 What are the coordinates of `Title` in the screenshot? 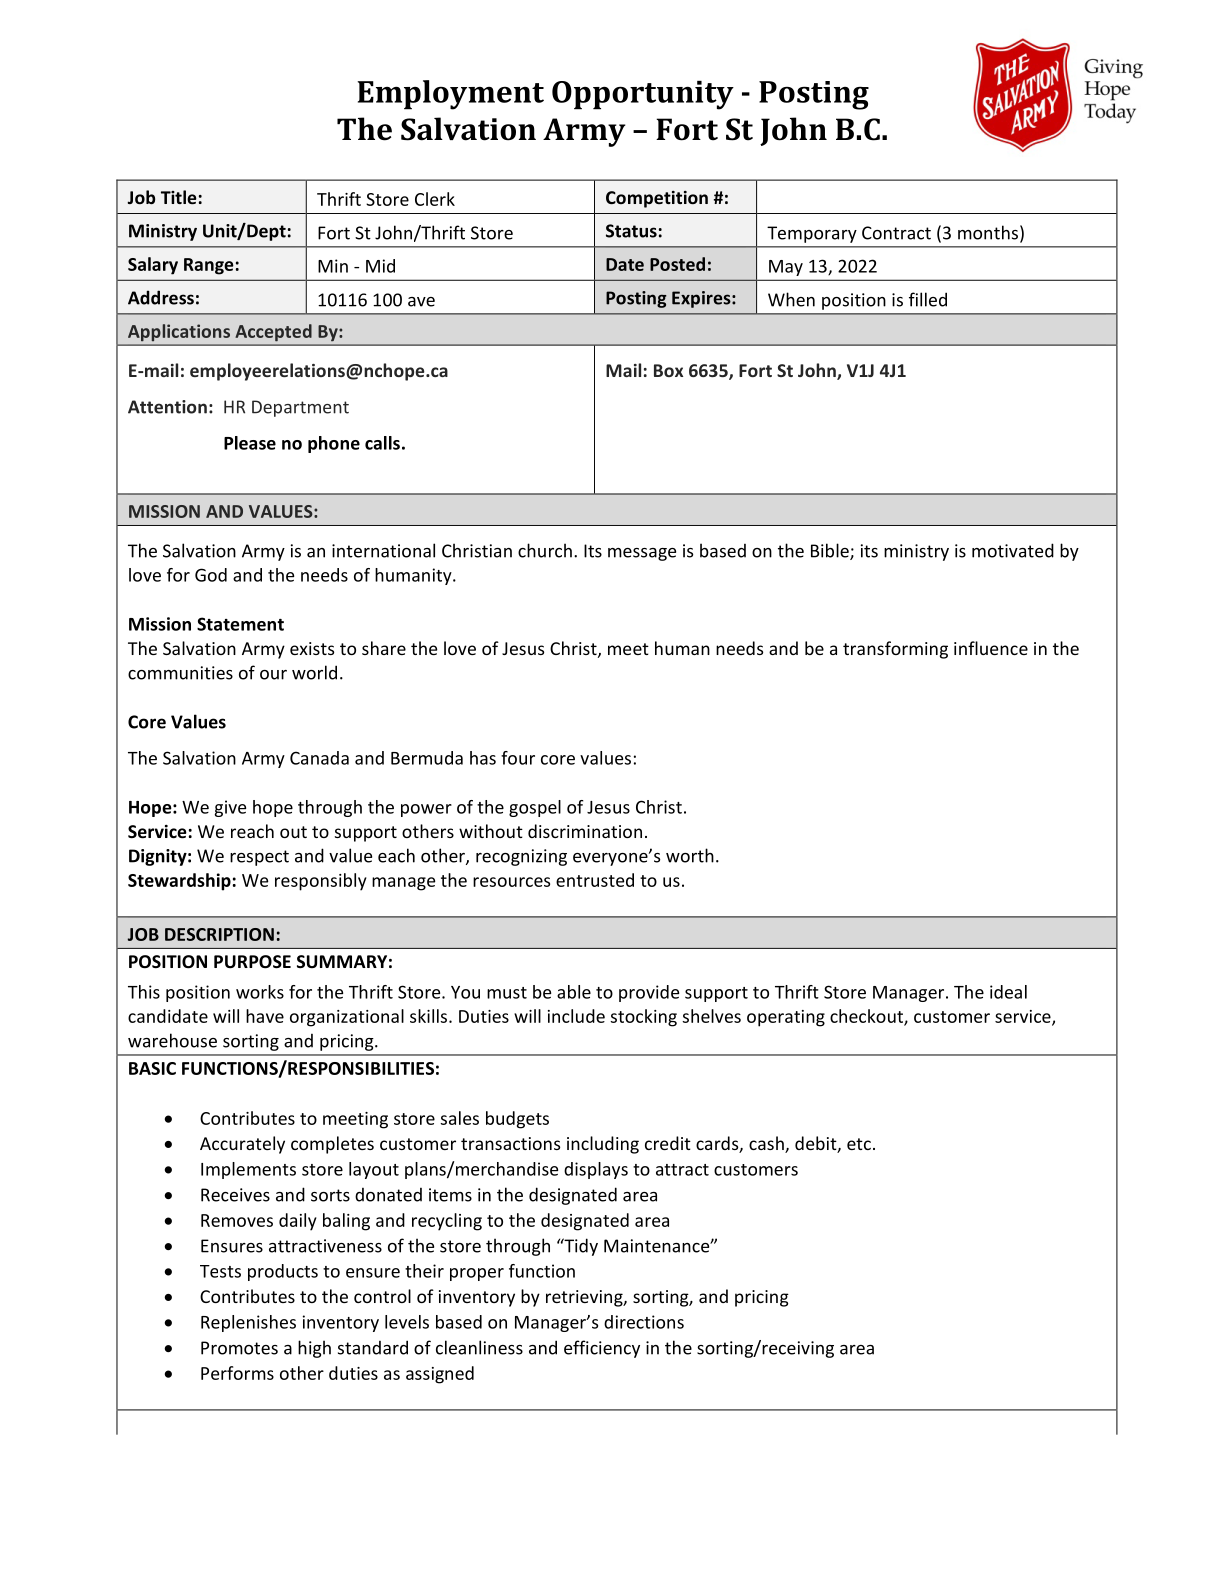 It's located at (179, 197).
